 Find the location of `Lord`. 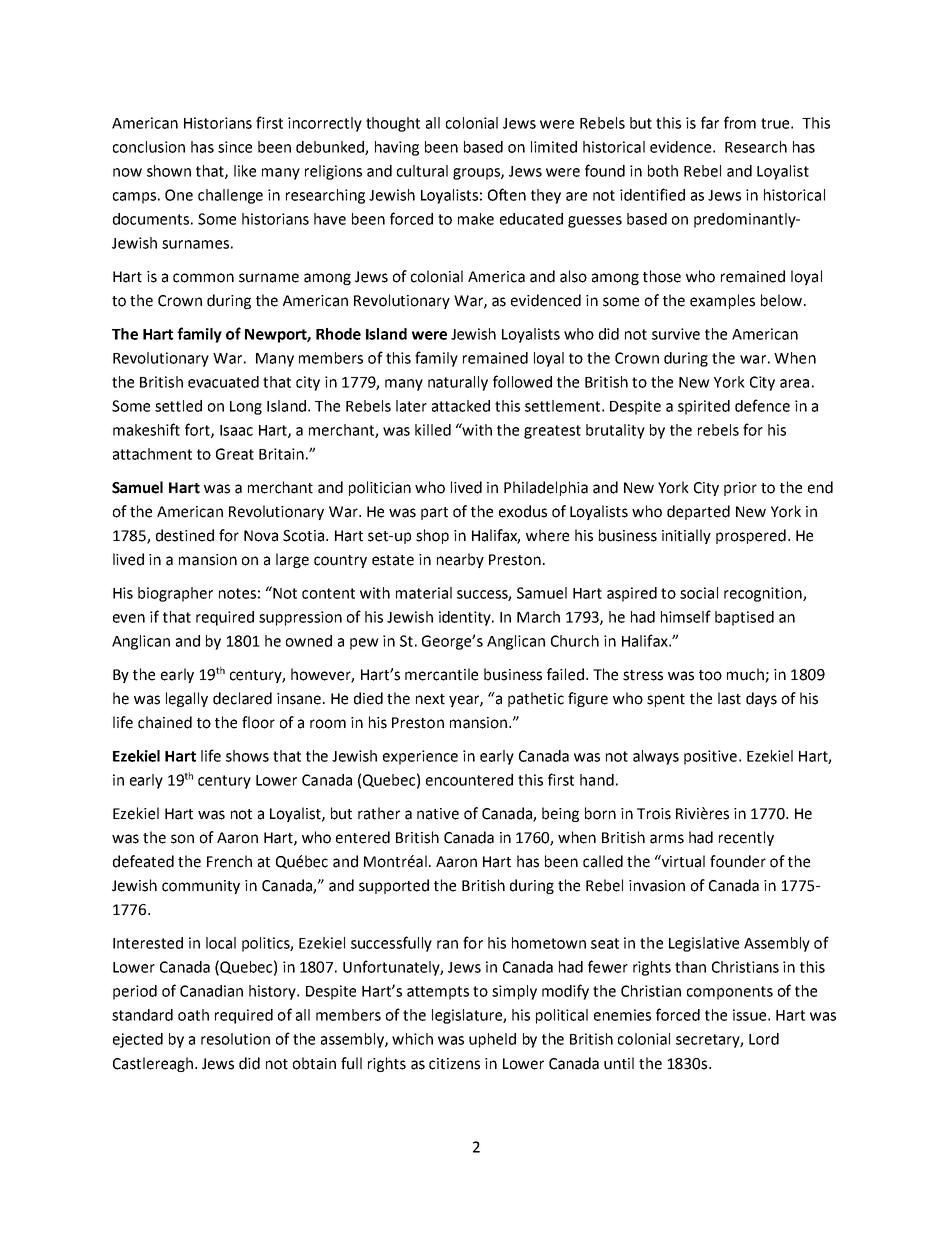

Lord is located at coordinates (764, 1039).
